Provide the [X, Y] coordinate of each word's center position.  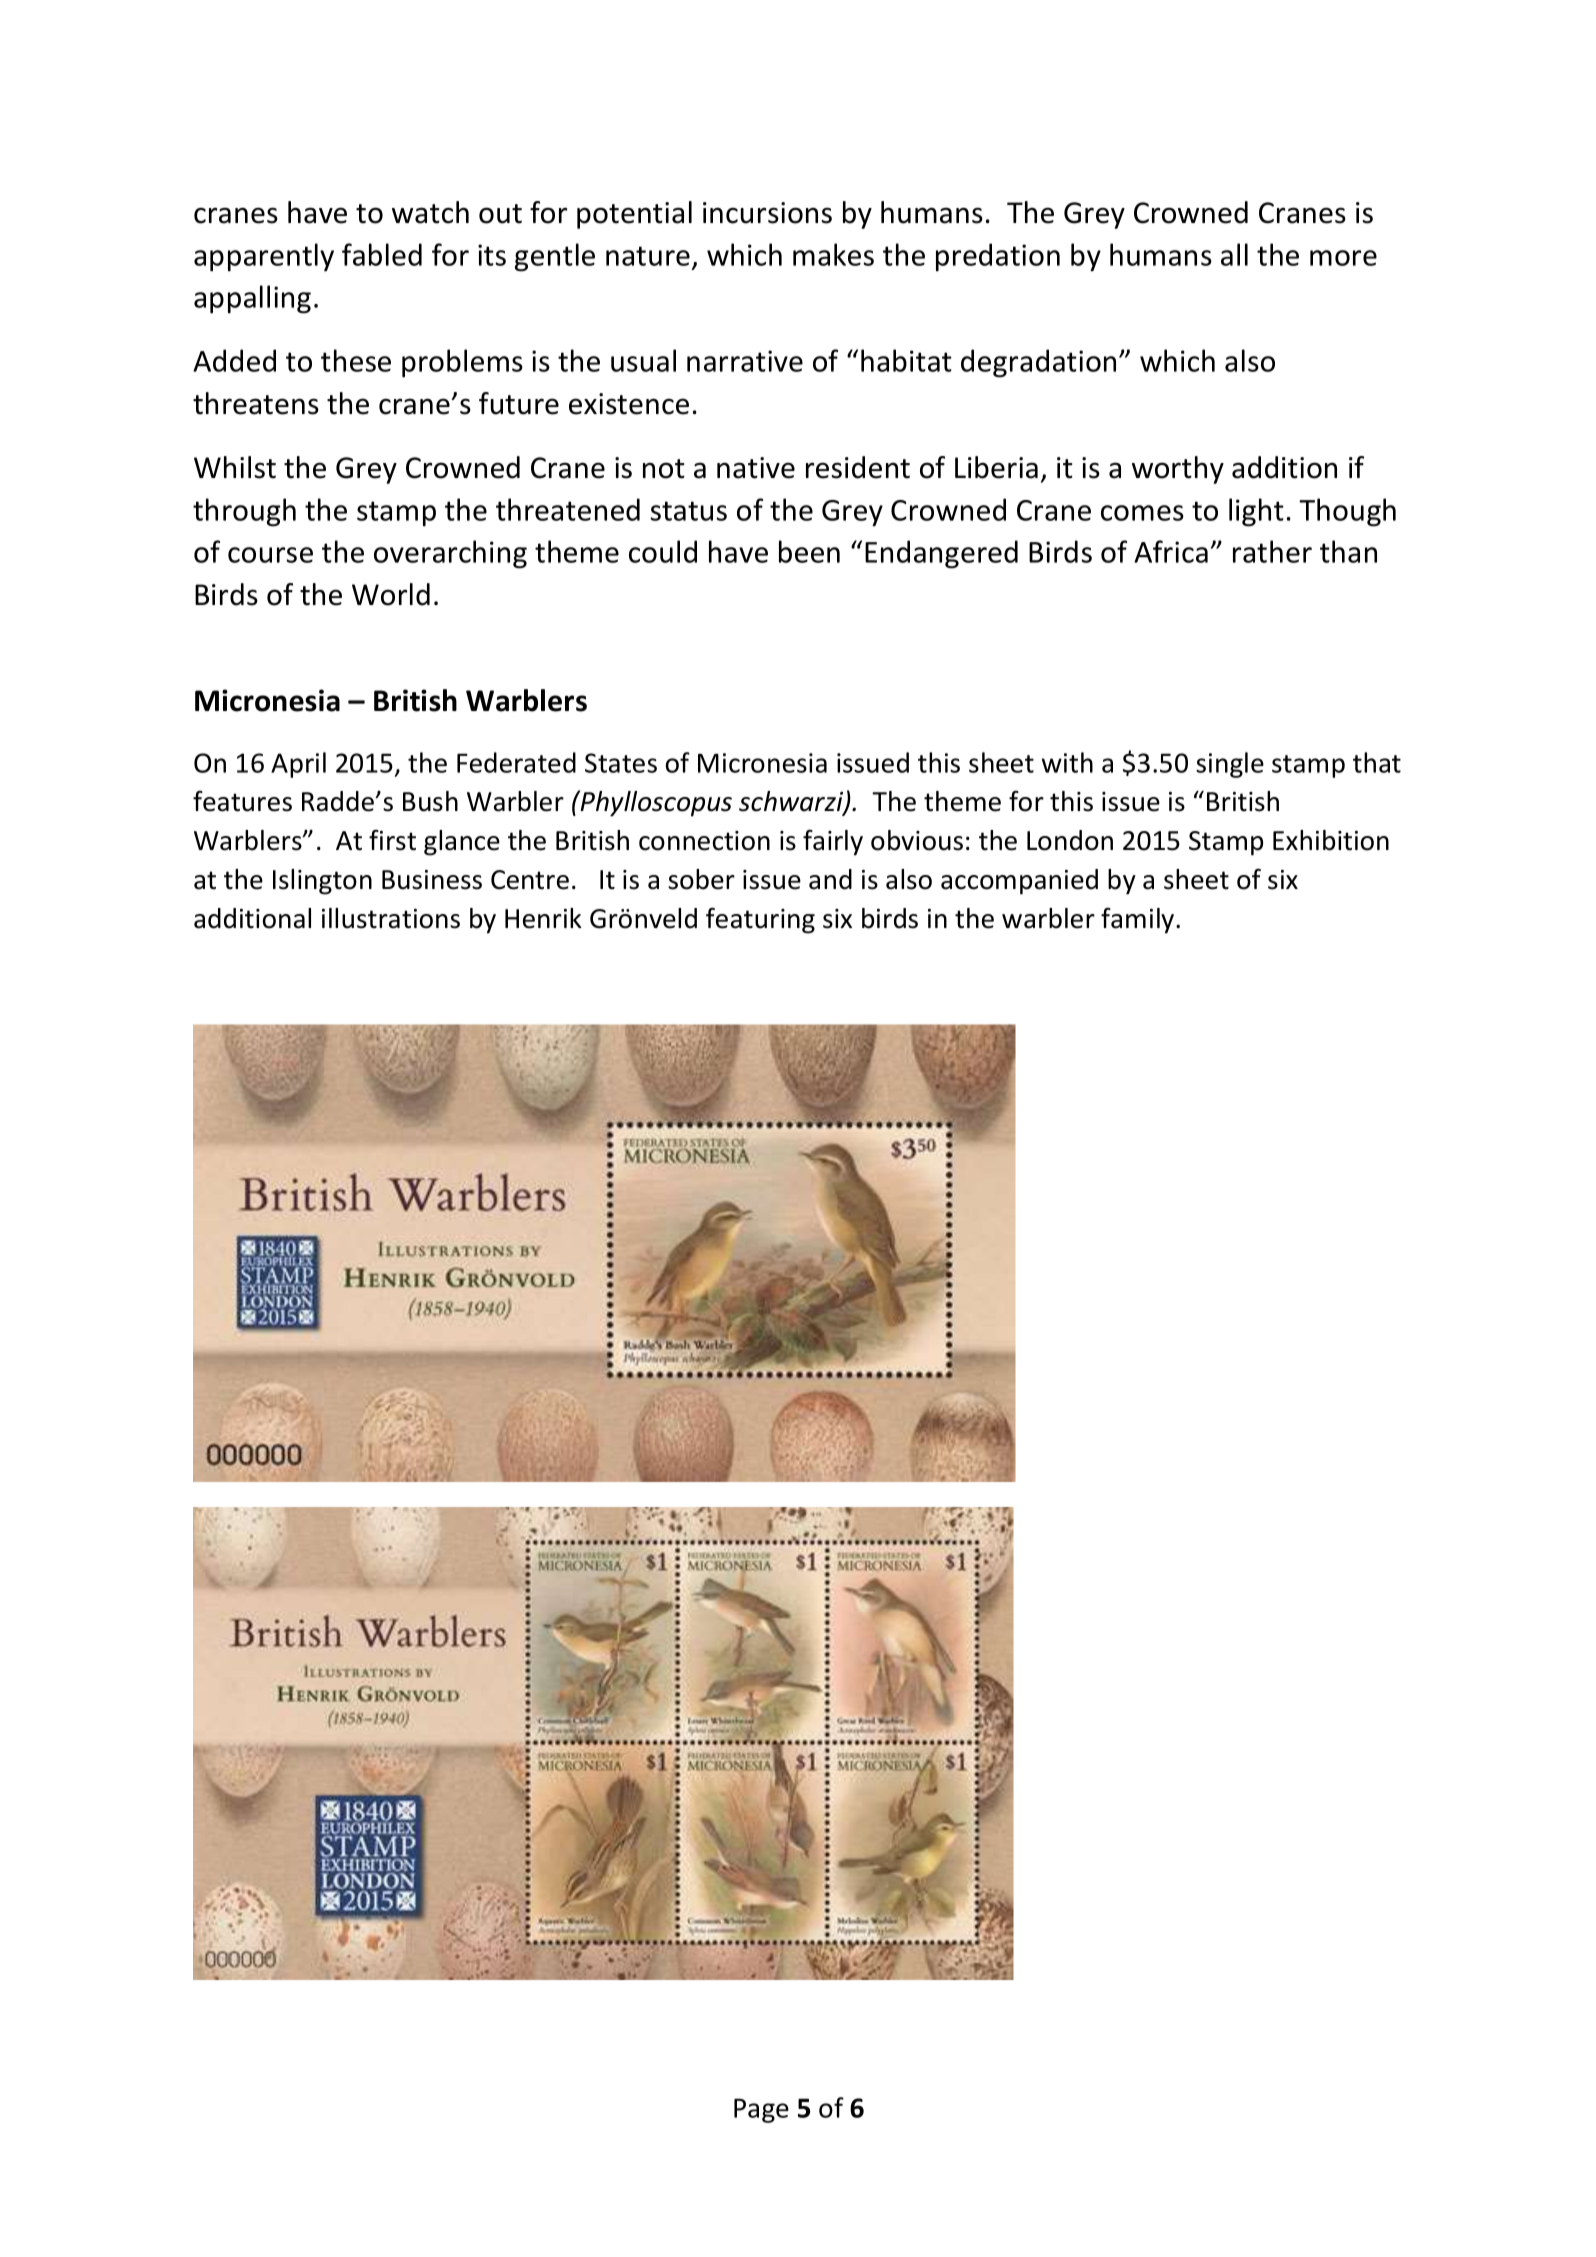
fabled [382, 254]
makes [833, 254]
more [1343, 258]
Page [761, 2110]
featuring [760, 920]
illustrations [391, 918]
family [1139, 921]
